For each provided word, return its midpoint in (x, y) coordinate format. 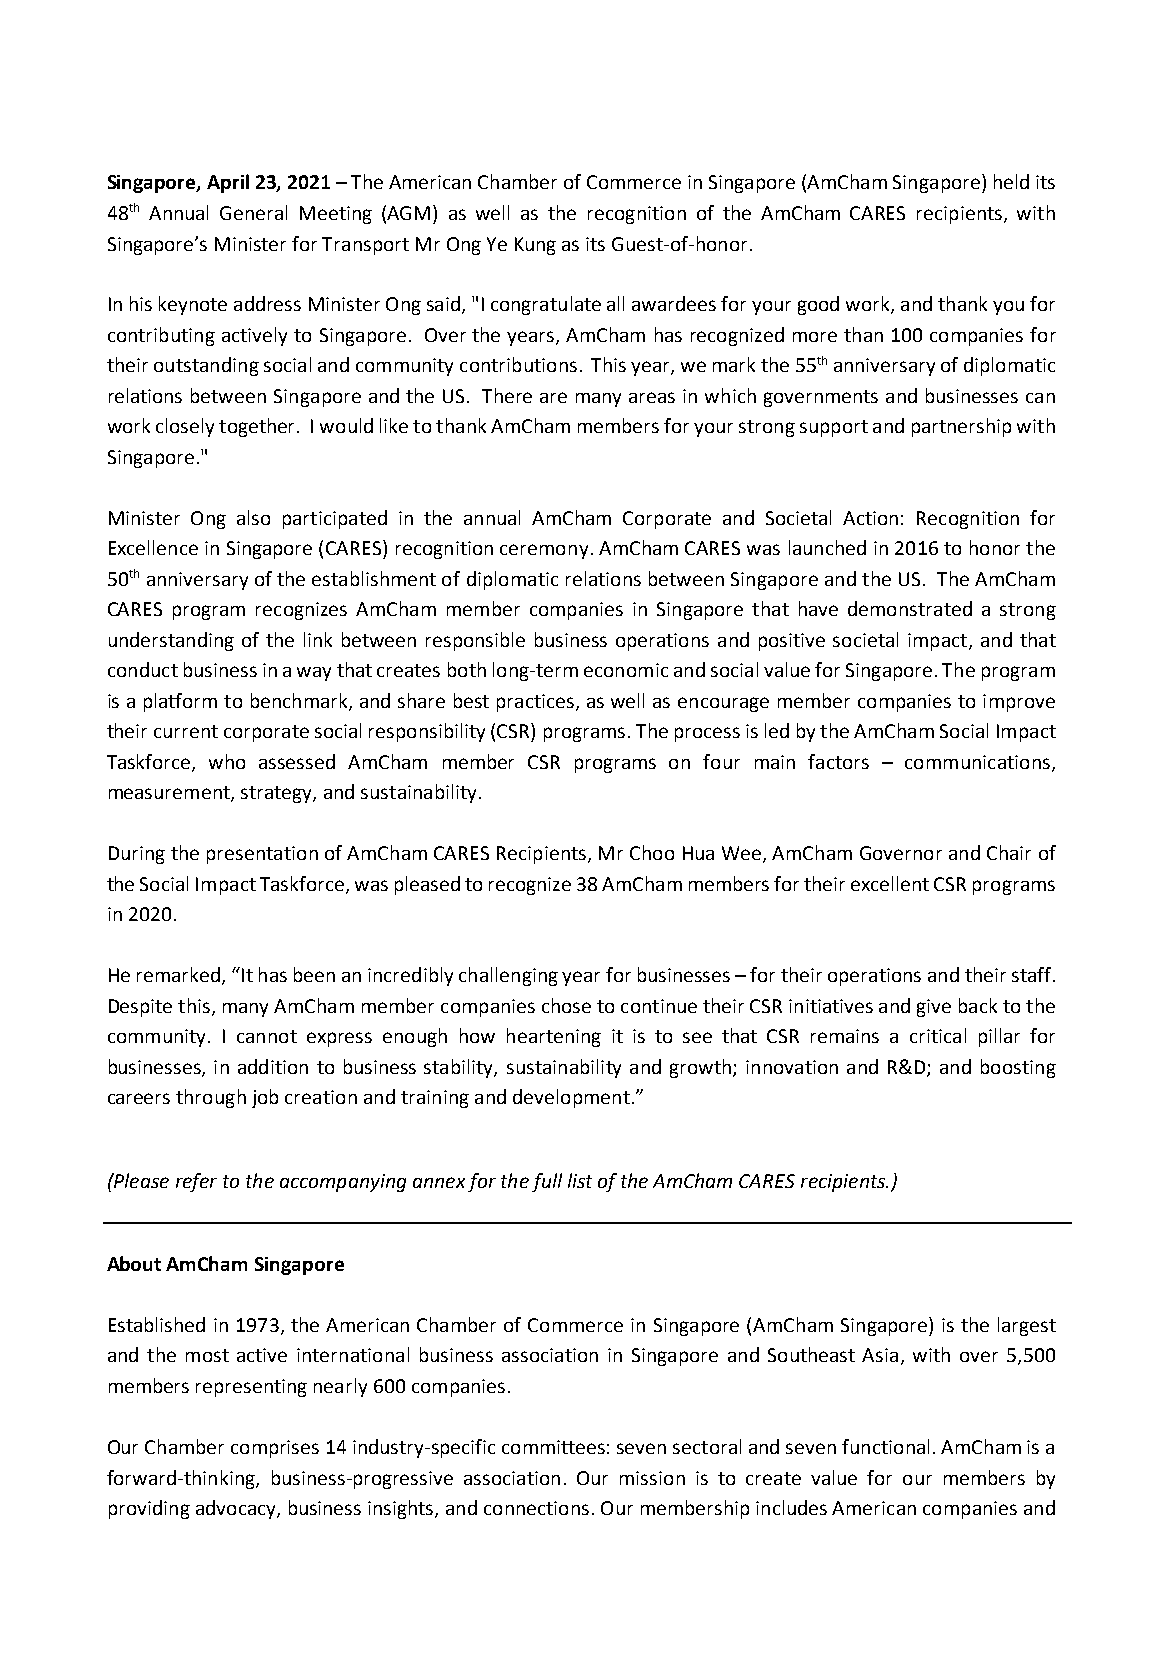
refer (196, 1182)
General (253, 212)
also (253, 517)
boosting (1018, 1068)
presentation (262, 855)
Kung (535, 246)
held (1011, 181)
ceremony (544, 551)
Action (870, 518)
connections (536, 1508)
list (580, 1180)
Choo (652, 852)
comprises (275, 1449)
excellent (890, 883)
